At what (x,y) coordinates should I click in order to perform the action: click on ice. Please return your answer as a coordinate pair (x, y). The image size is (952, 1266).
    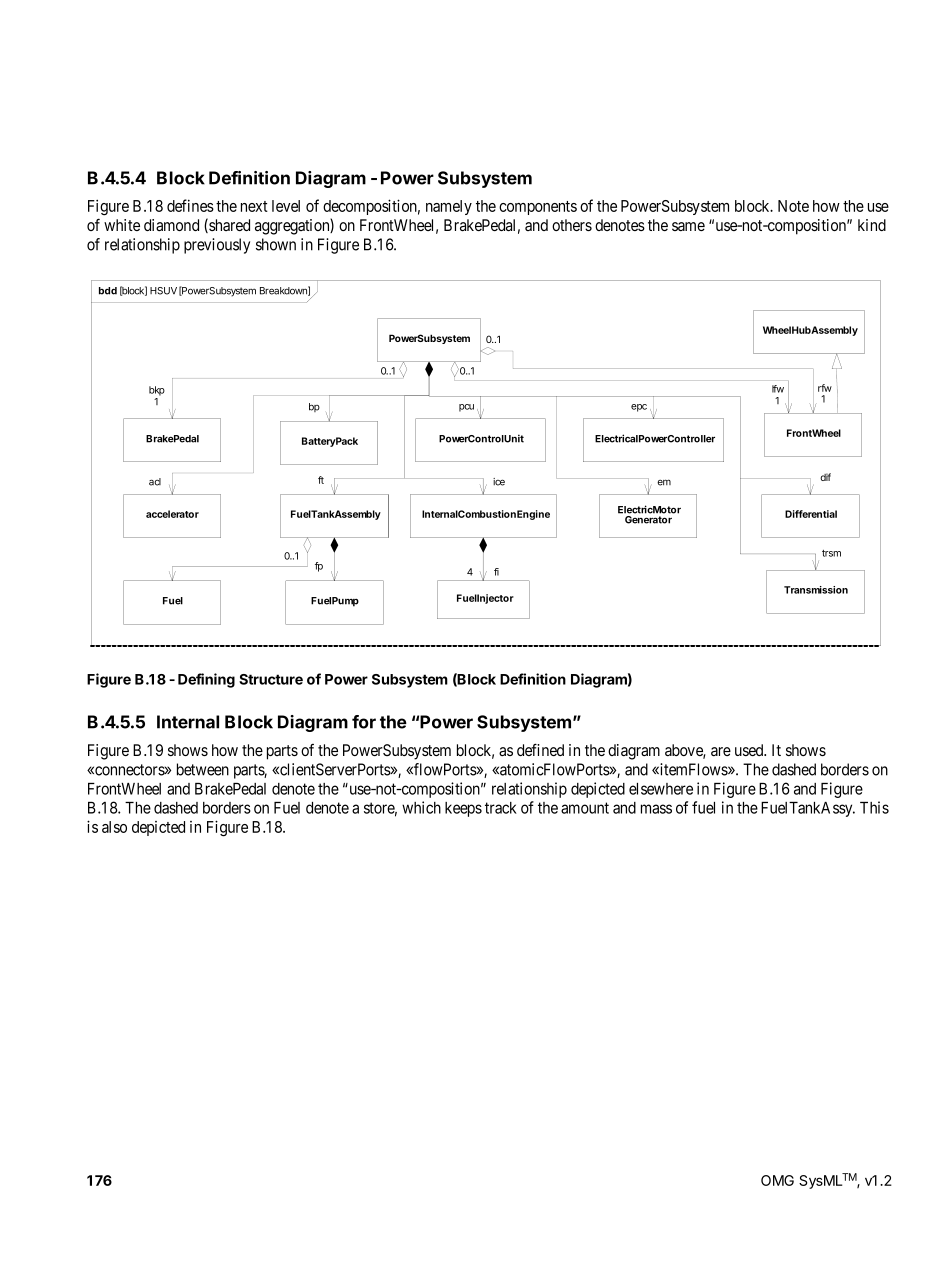
    Looking at the image, I should click on (499, 482).
